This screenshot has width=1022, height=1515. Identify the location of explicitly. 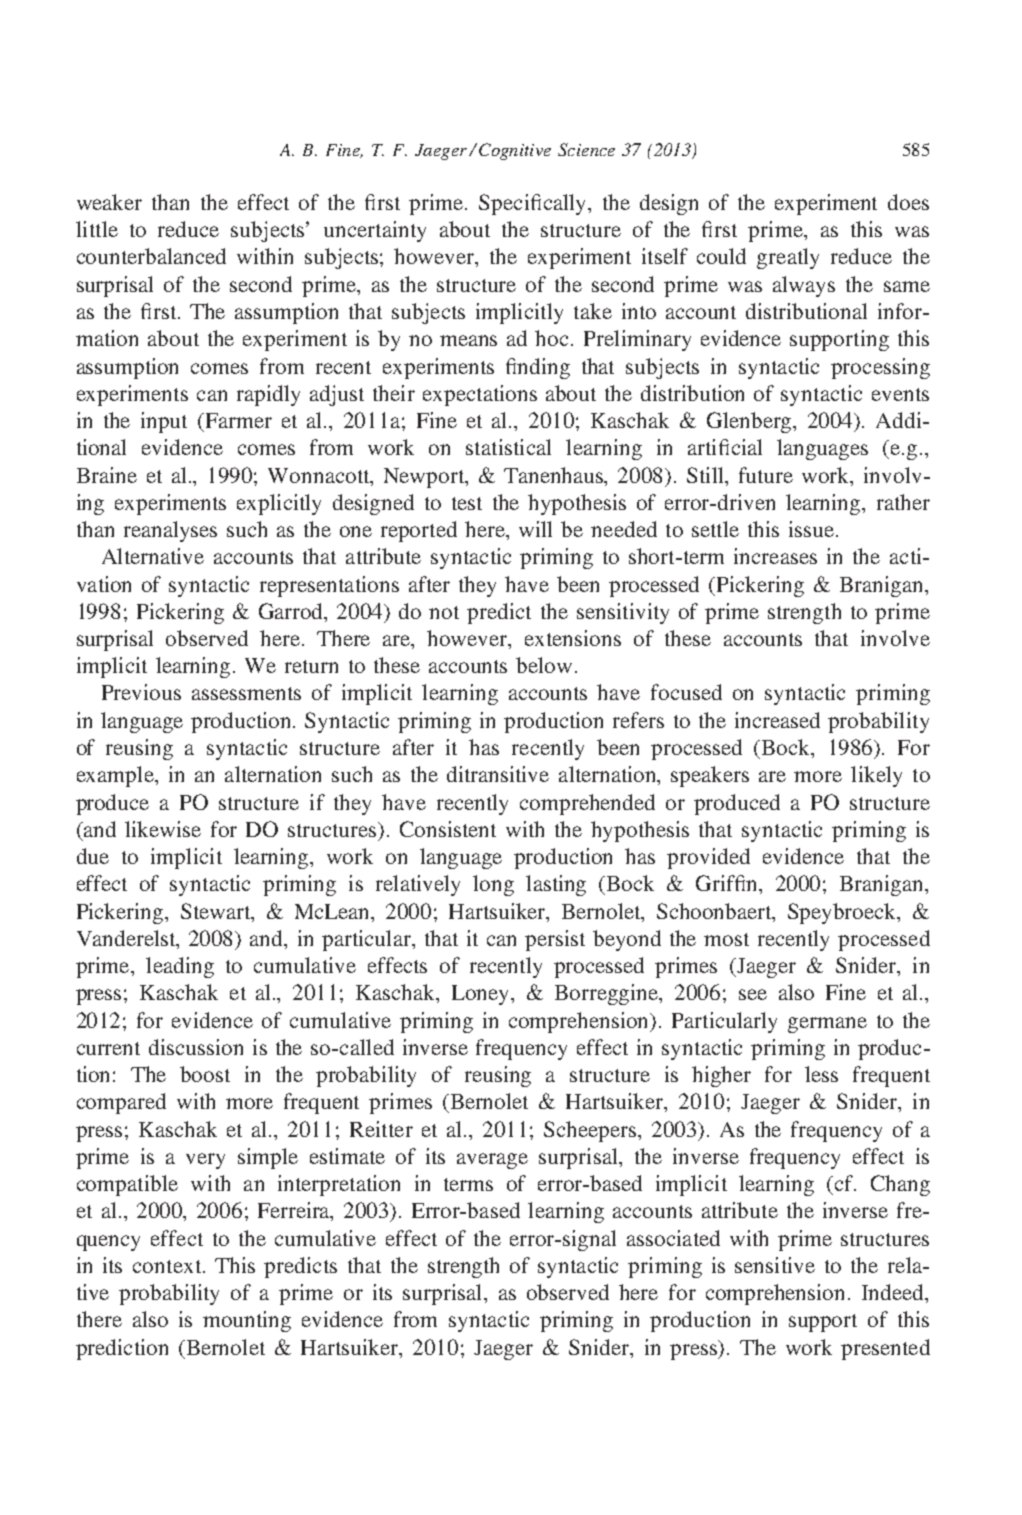
(279, 504).
